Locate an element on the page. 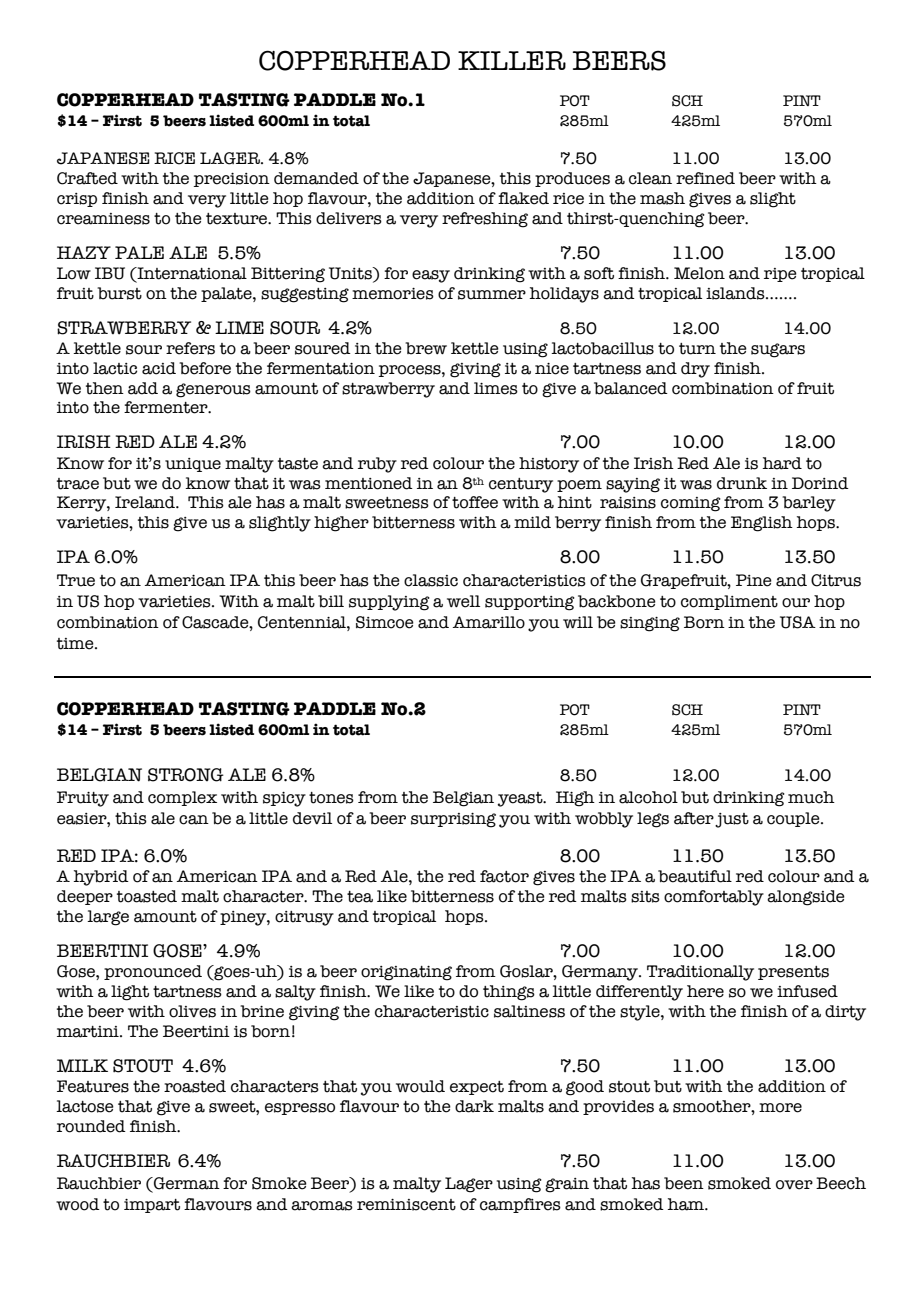  KILLER is located at coordinates (512, 60).
